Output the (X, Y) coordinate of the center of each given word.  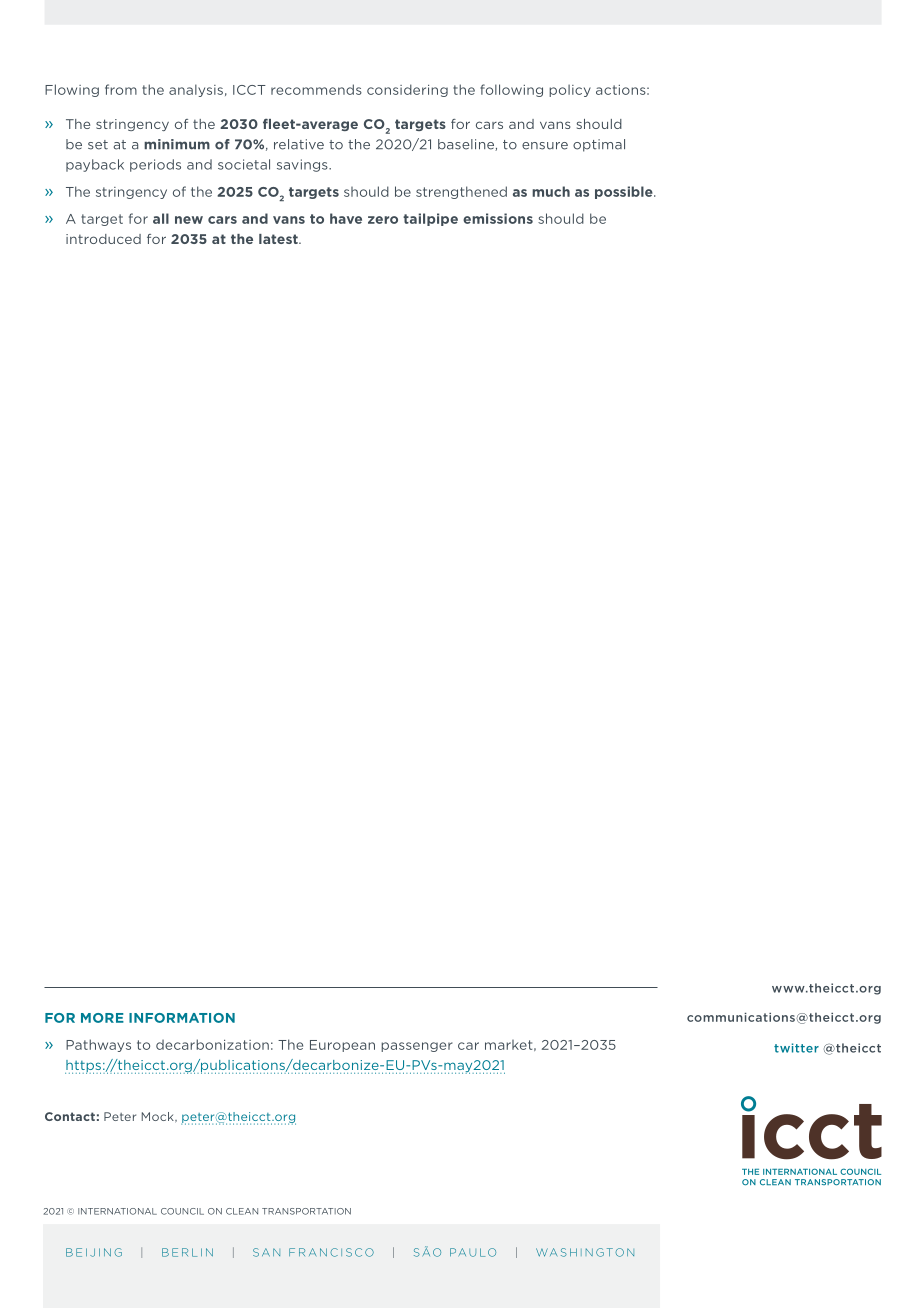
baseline (467, 145)
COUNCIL (182, 1211)
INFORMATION (182, 1018)
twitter (796, 1048)
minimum (177, 144)
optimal (599, 145)
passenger (417, 1047)
